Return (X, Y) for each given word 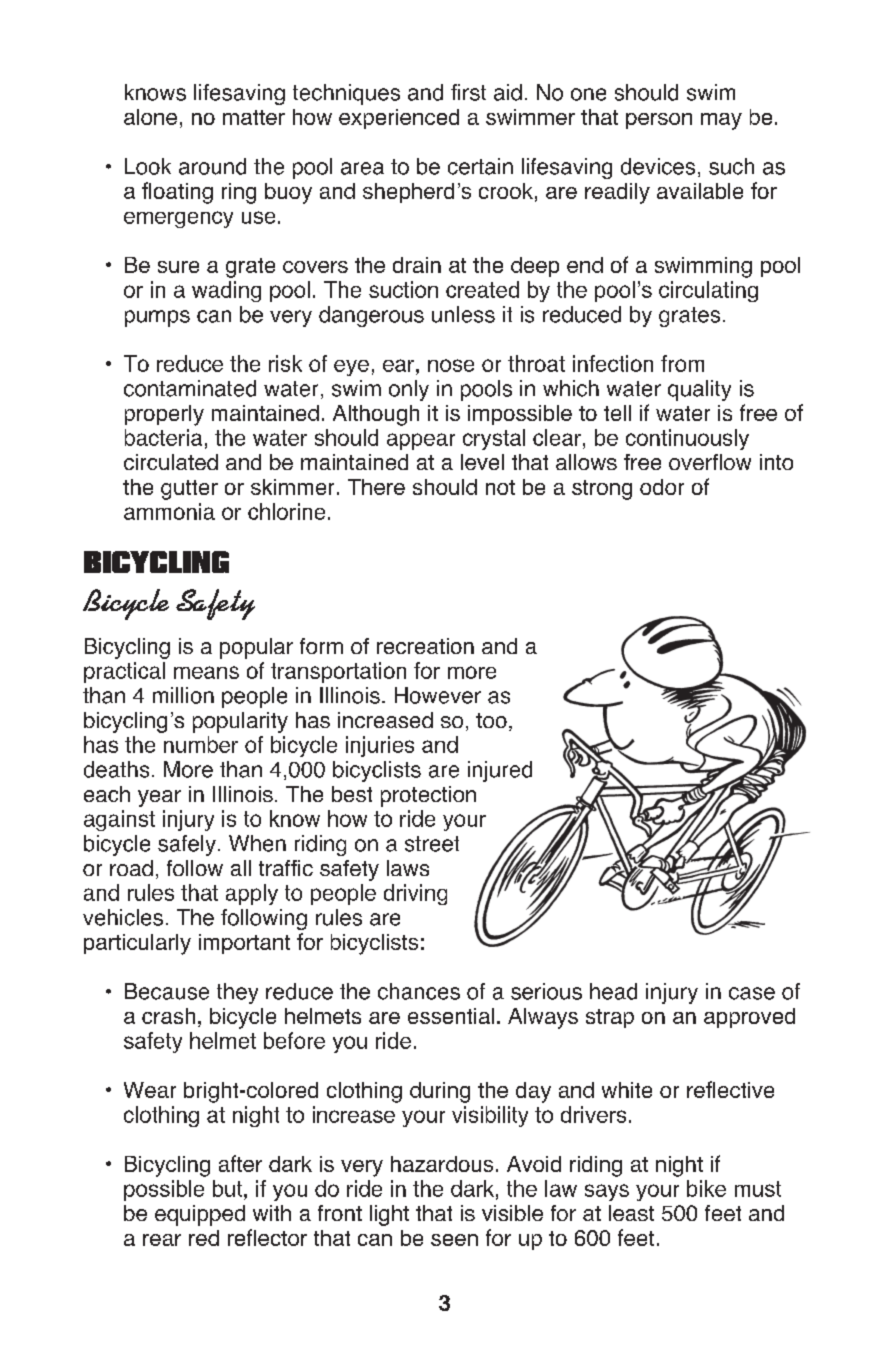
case (752, 993)
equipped (200, 1215)
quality (699, 390)
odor (662, 487)
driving (415, 894)
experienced (399, 119)
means (206, 672)
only (409, 390)
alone (150, 117)
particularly (137, 944)
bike (706, 1188)
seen (454, 1240)
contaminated (190, 388)
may (721, 121)
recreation (425, 646)
